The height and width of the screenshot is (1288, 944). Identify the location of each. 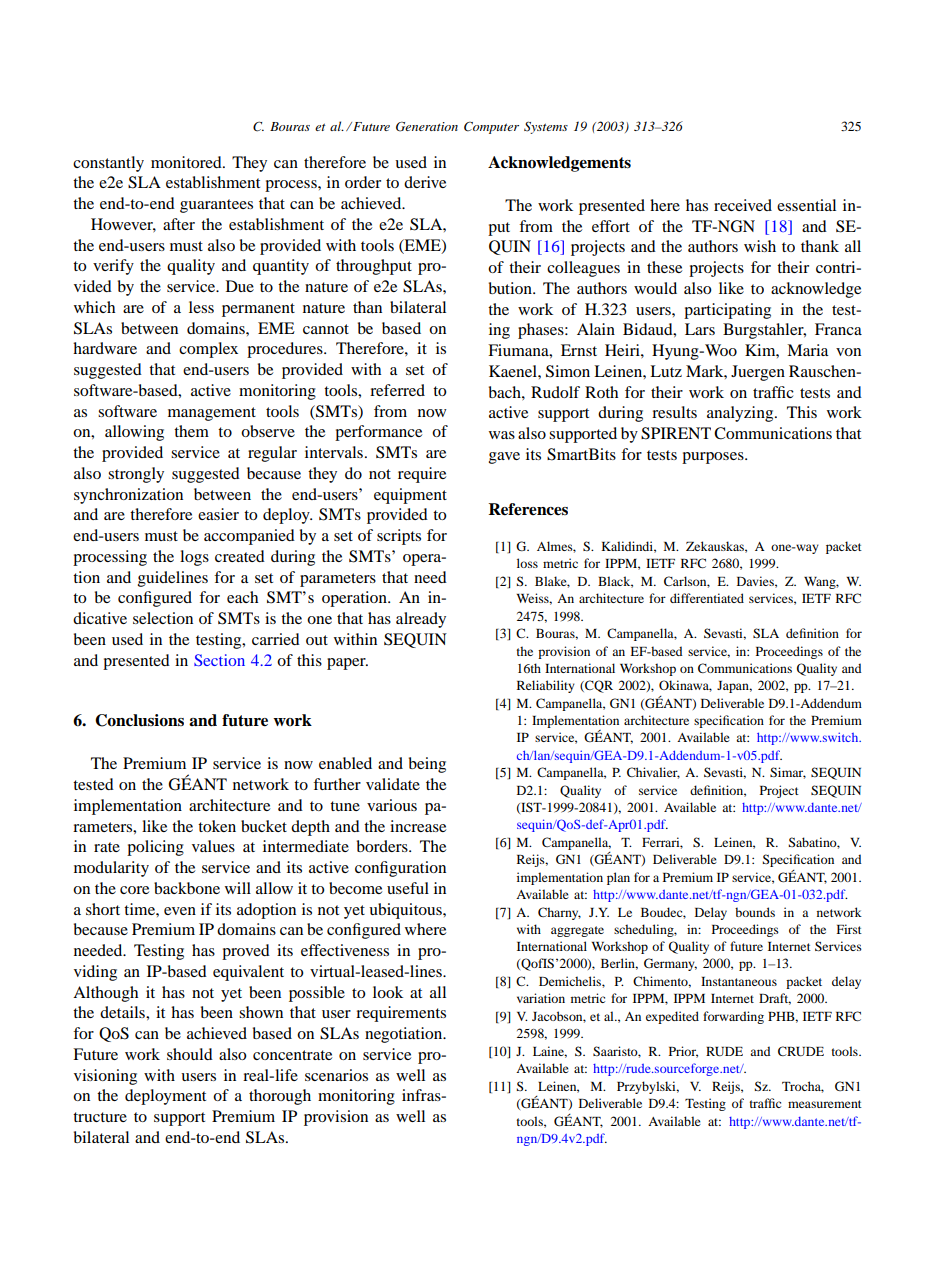
(242, 597).
